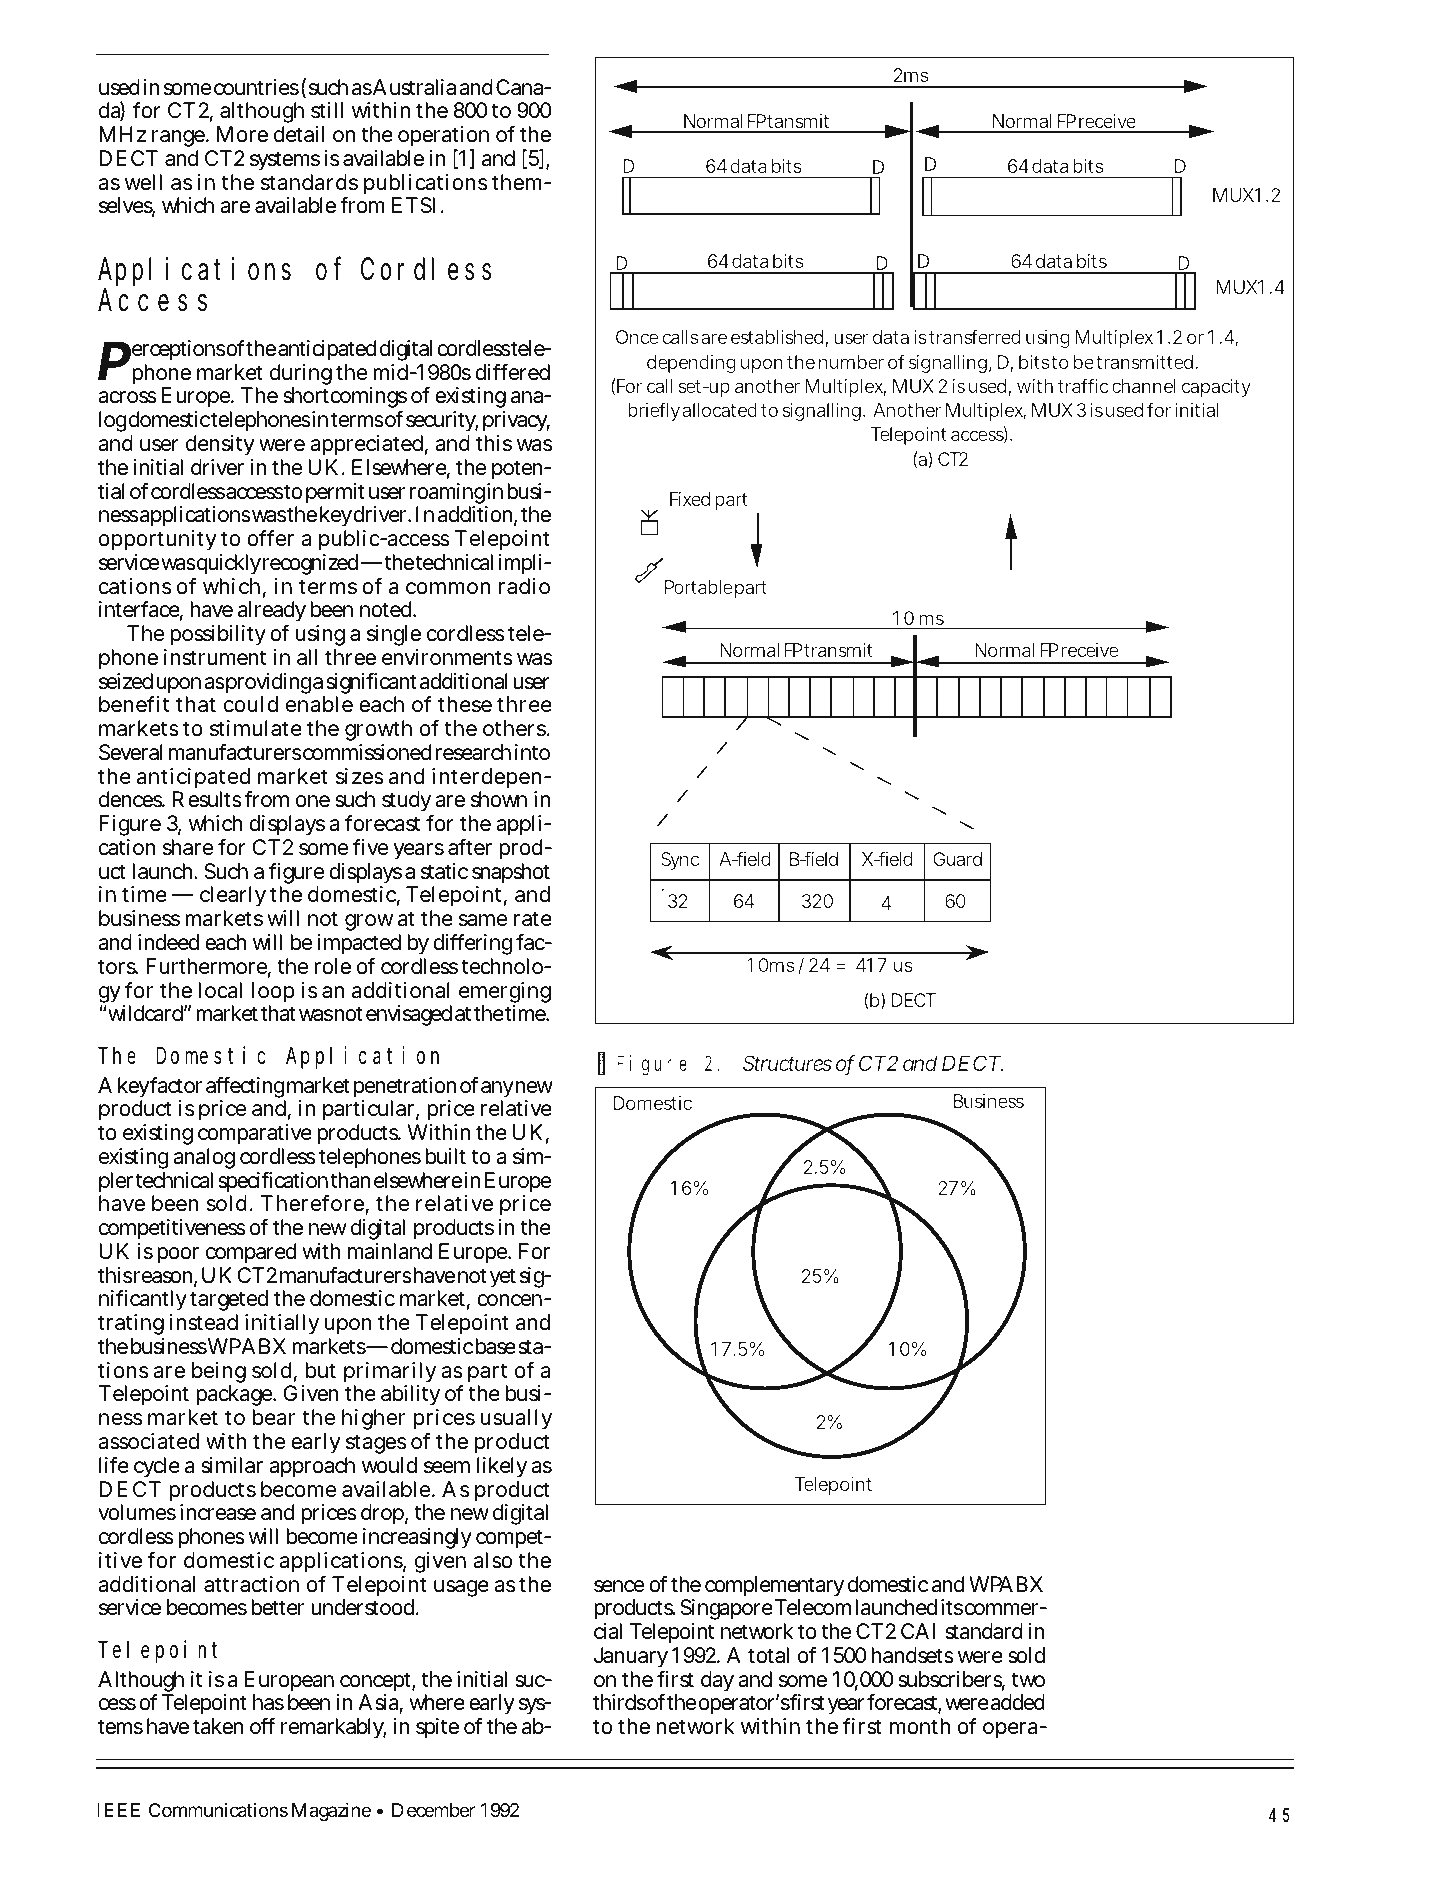 This image has width=1454, height=1882. What do you see at coordinates (251, 1253) in the image?
I see `compared` at bounding box center [251, 1253].
